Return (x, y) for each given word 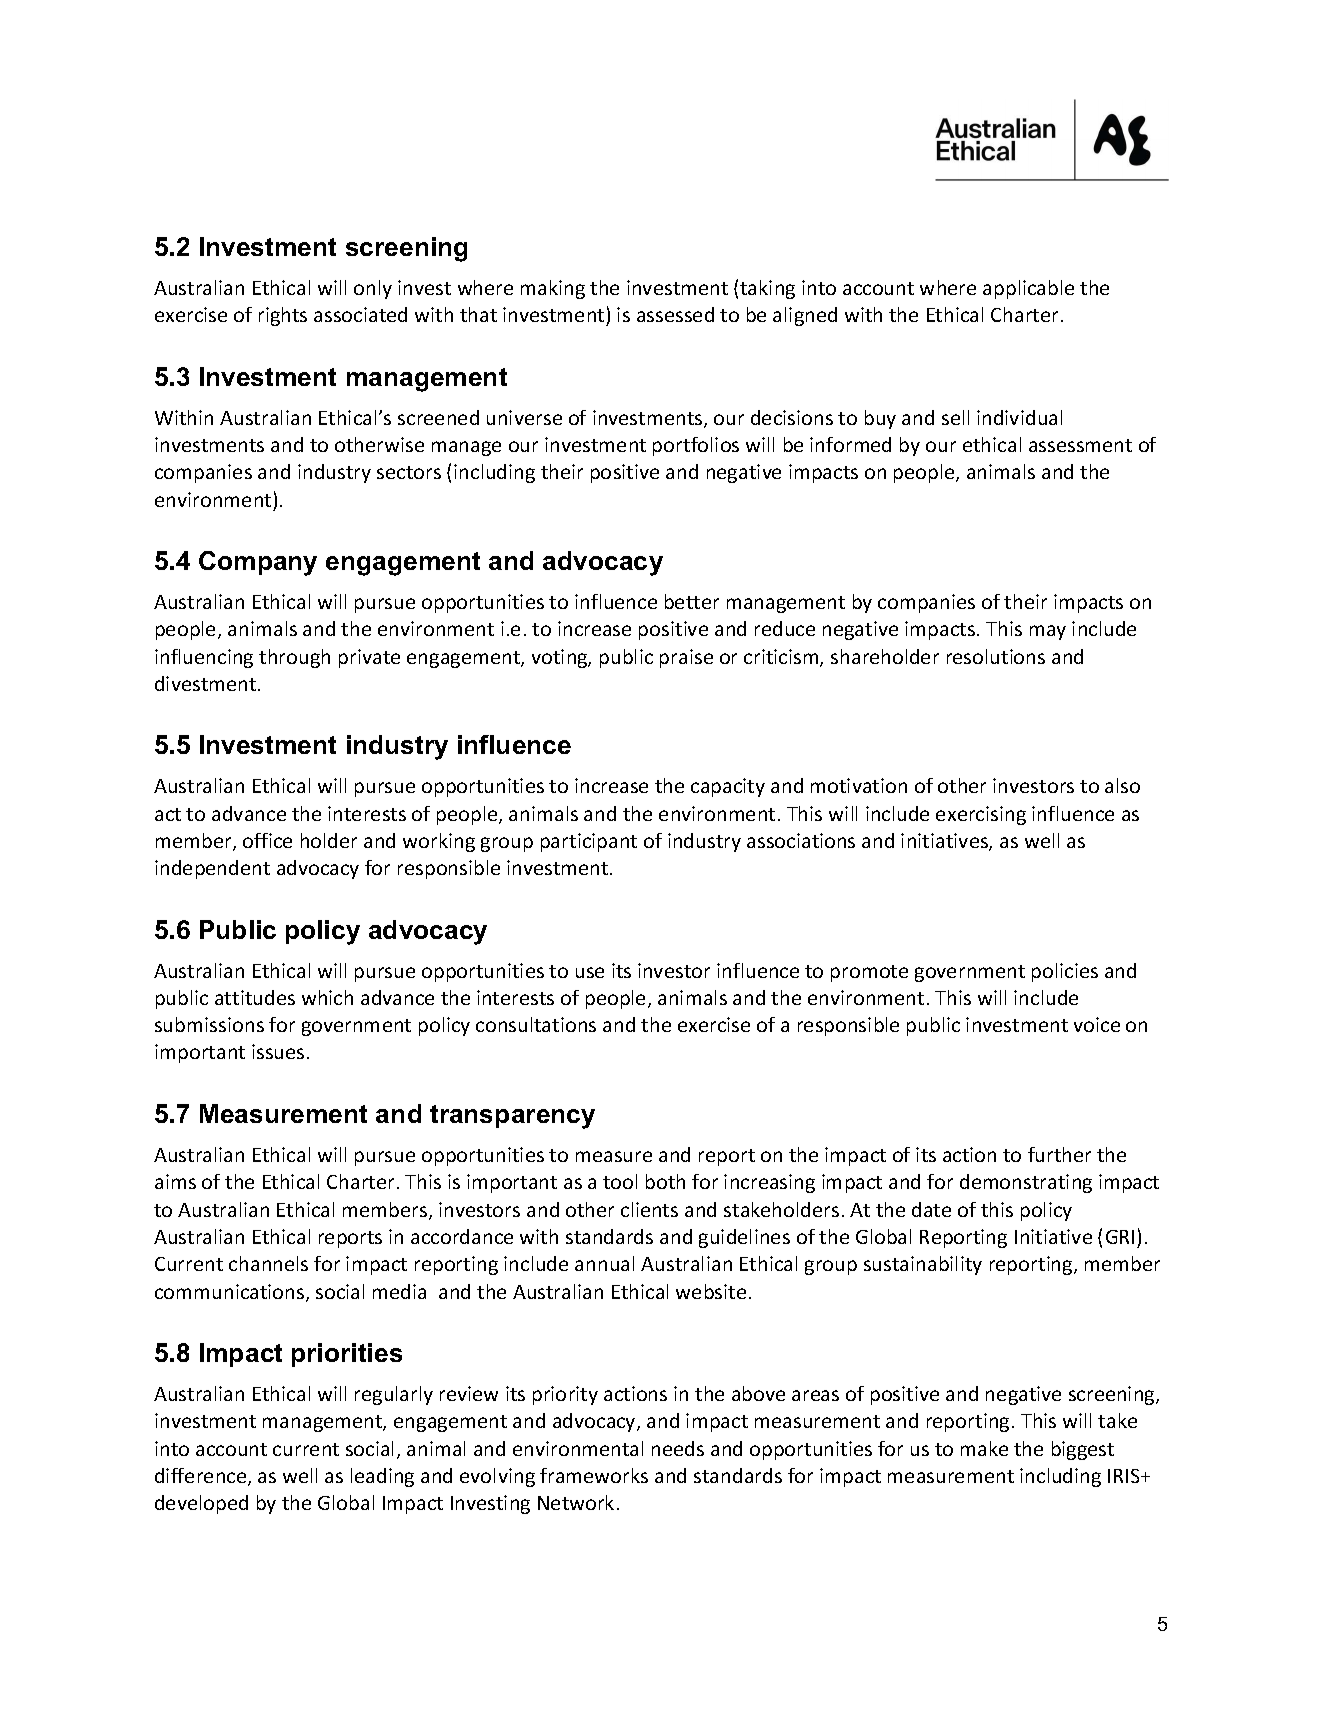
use (590, 972)
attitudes (255, 997)
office (267, 840)
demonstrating (1026, 1183)
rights (283, 316)
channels (268, 1263)
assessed (675, 314)
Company (258, 563)
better (692, 601)
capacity (728, 787)
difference (202, 1477)
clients (649, 1209)
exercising (981, 815)
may (1048, 632)
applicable (1028, 289)
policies (1065, 972)
